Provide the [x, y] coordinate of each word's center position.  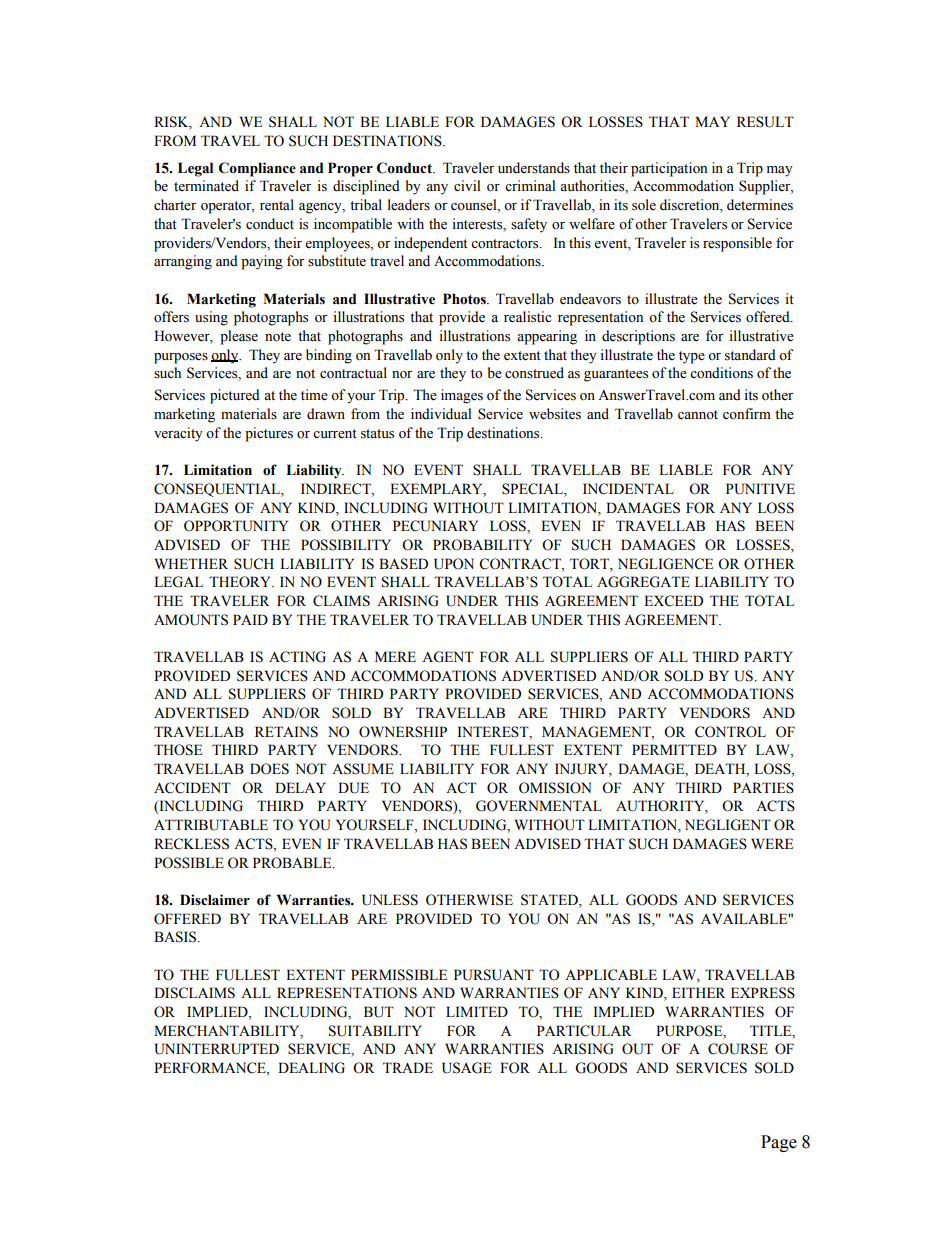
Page [779, 1143]
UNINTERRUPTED [216, 1049]
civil [467, 186]
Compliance [257, 169]
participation [669, 169]
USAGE [467, 1068]
